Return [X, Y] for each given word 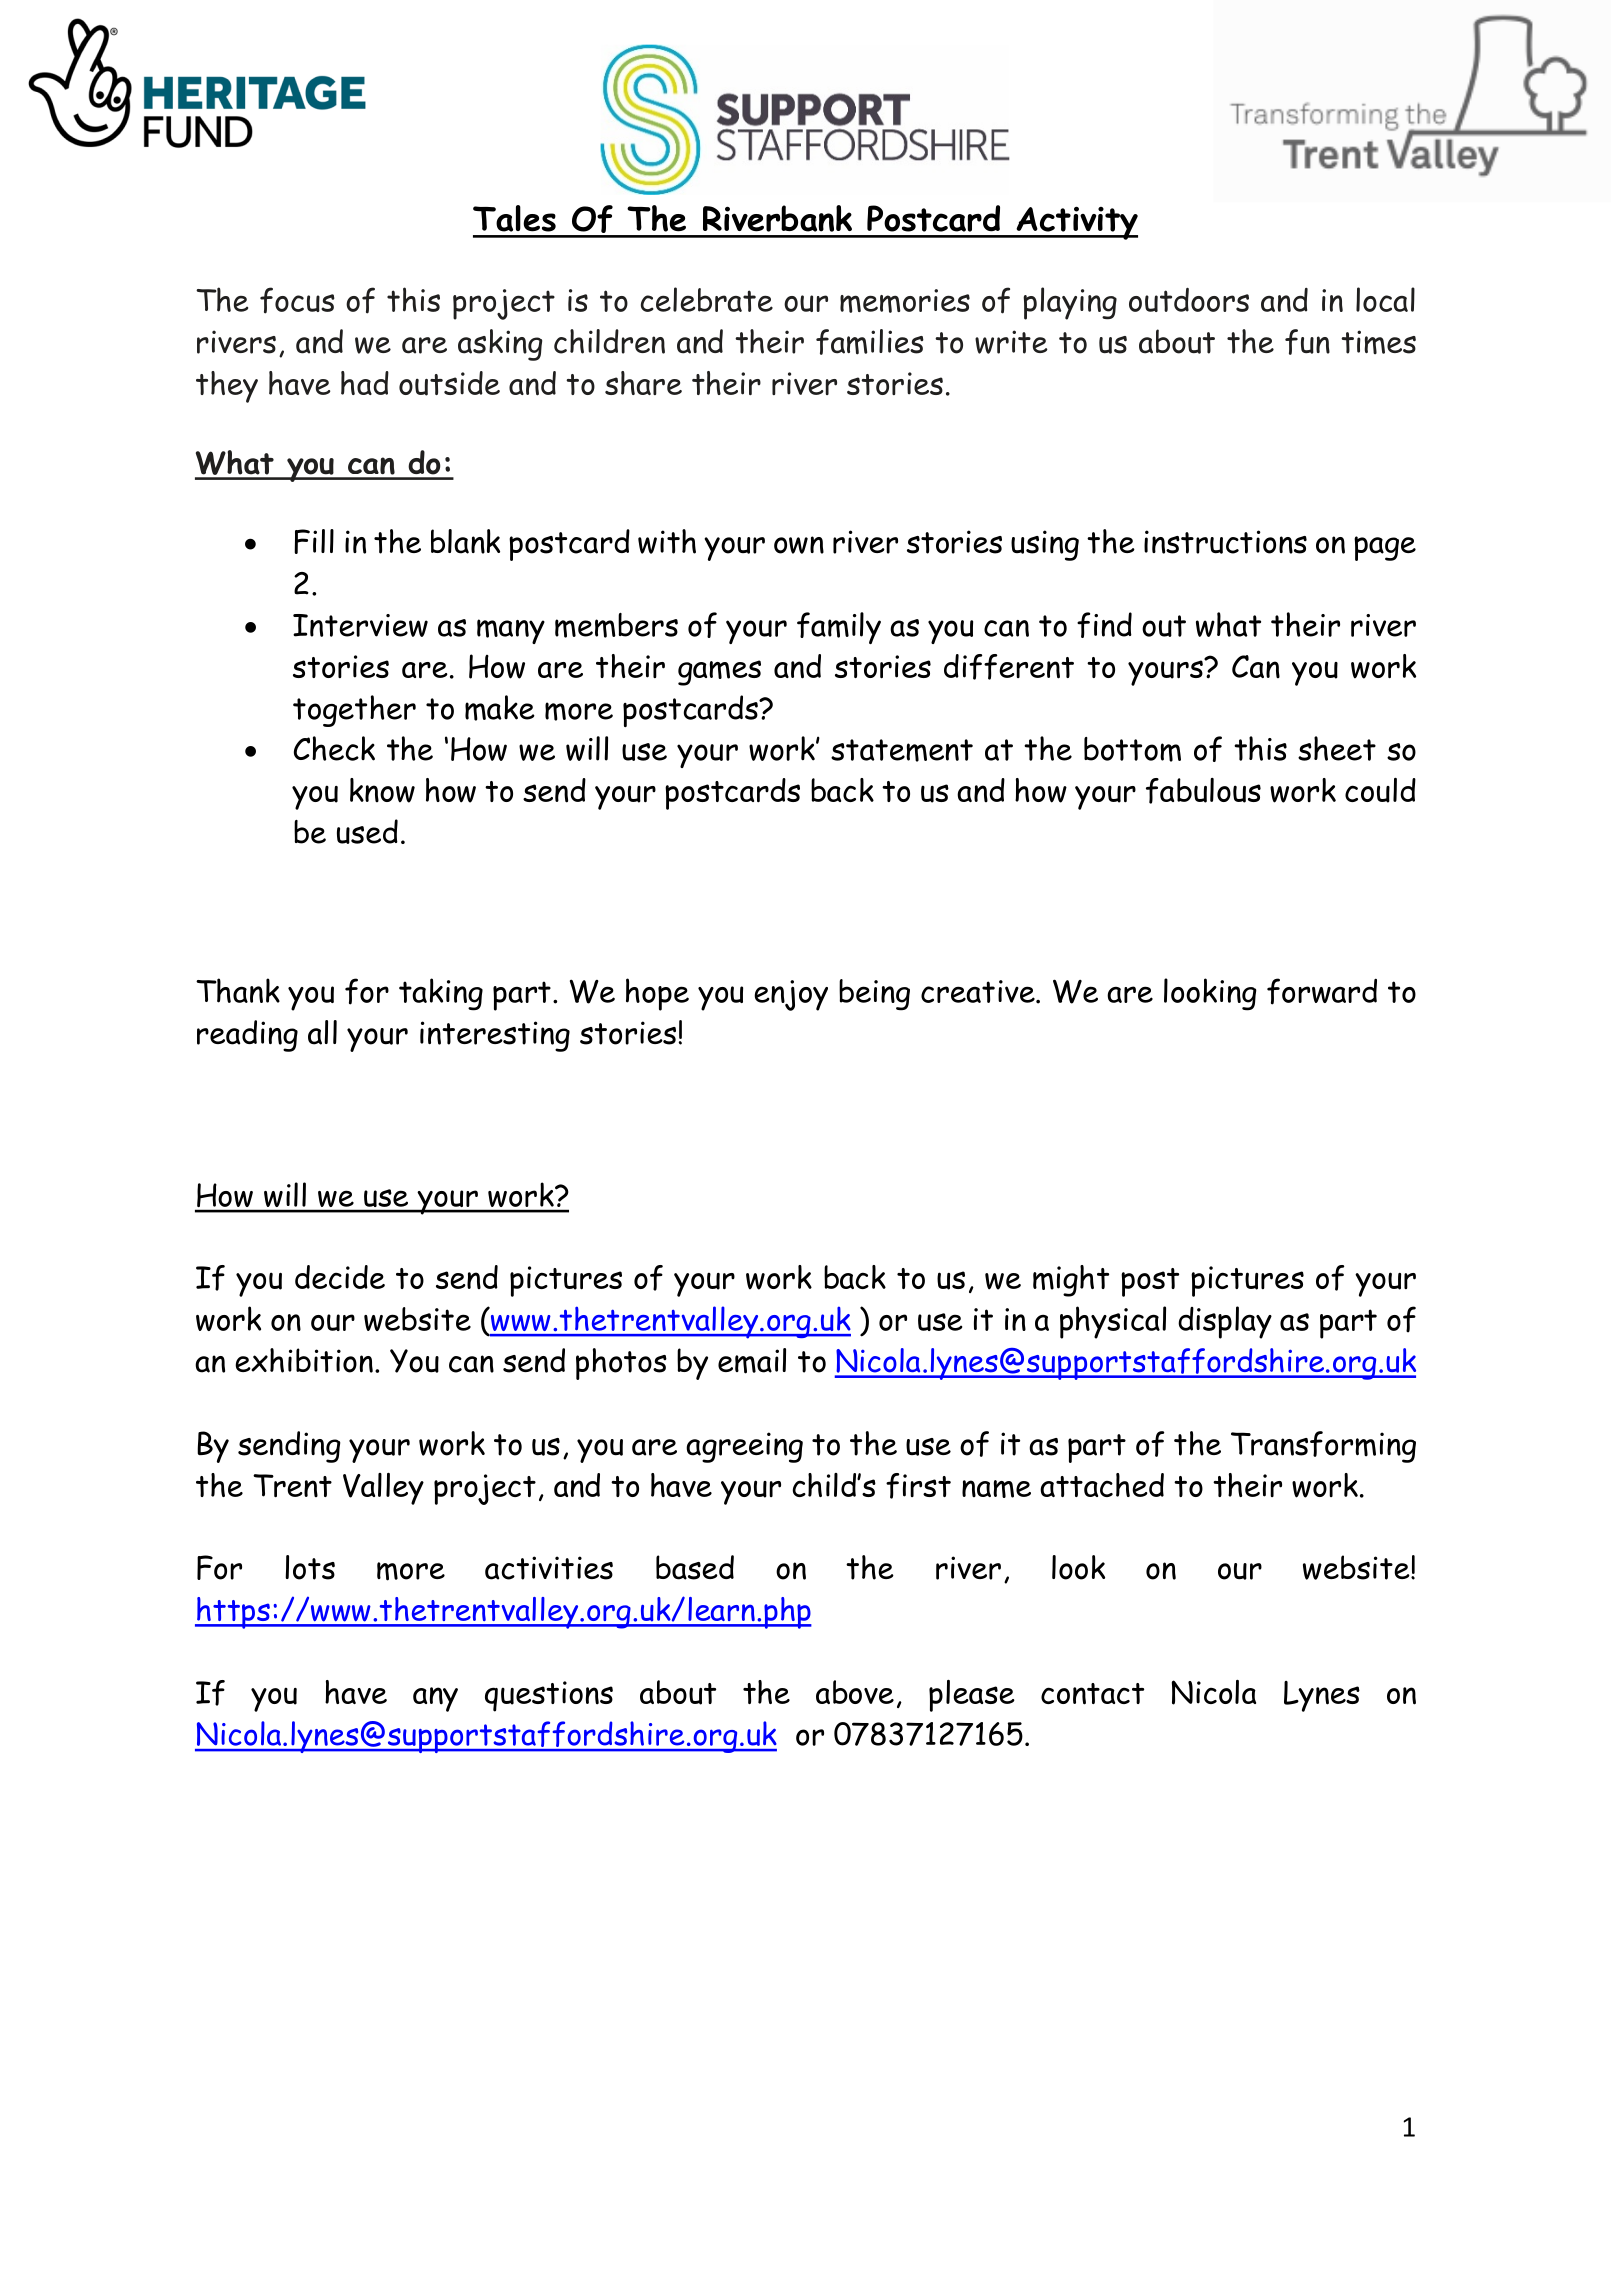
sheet [1337, 748]
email [752, 1361]
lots [310, 1567]
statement [902, 750]
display [1225, 1322]
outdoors [1189, 300]
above [855, 1692]
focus [297, 300]
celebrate [707, 299]
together [354, 711]
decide [340, 1277]
